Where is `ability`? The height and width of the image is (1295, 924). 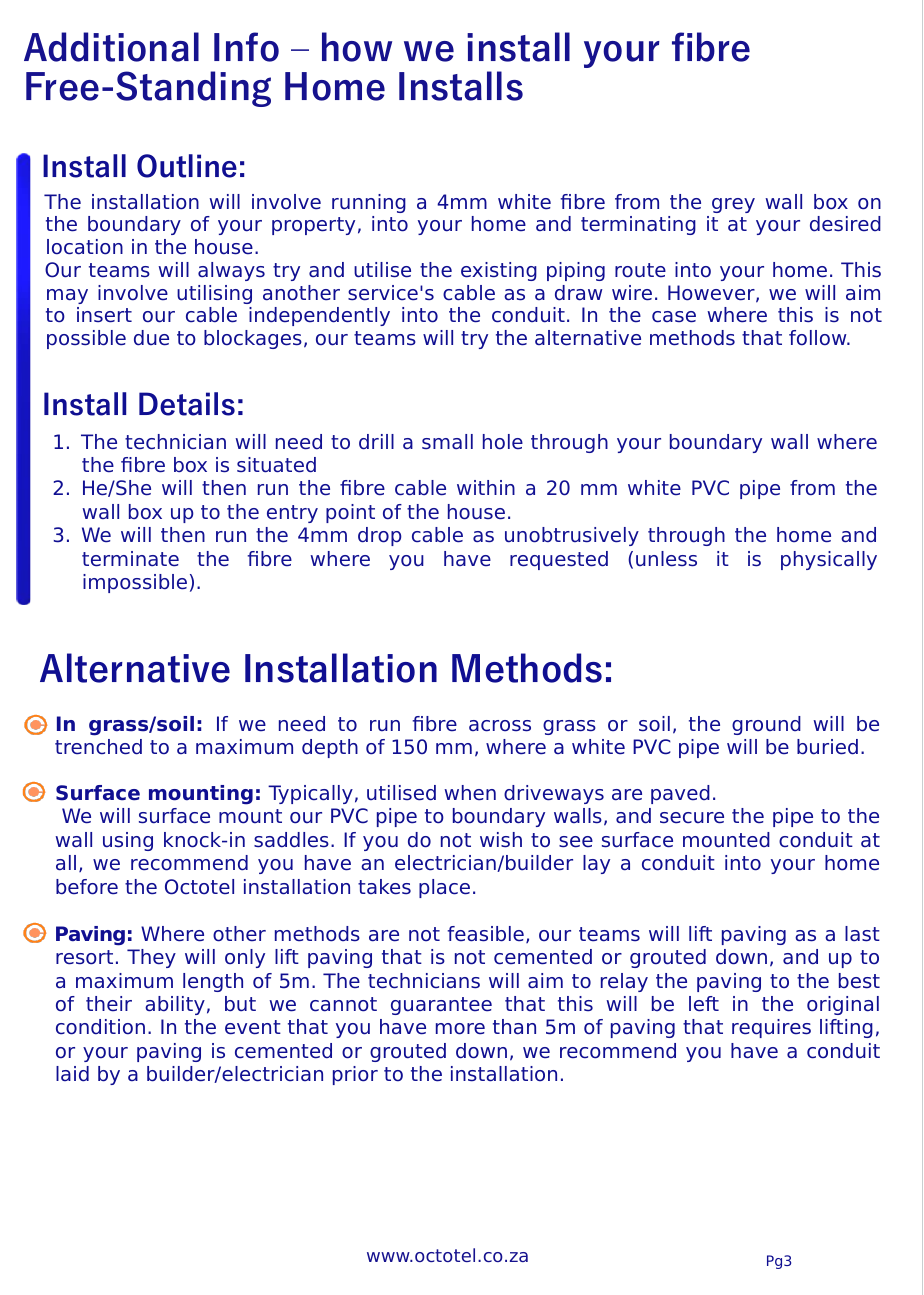 ability is located at coordinates (175, 1005).
